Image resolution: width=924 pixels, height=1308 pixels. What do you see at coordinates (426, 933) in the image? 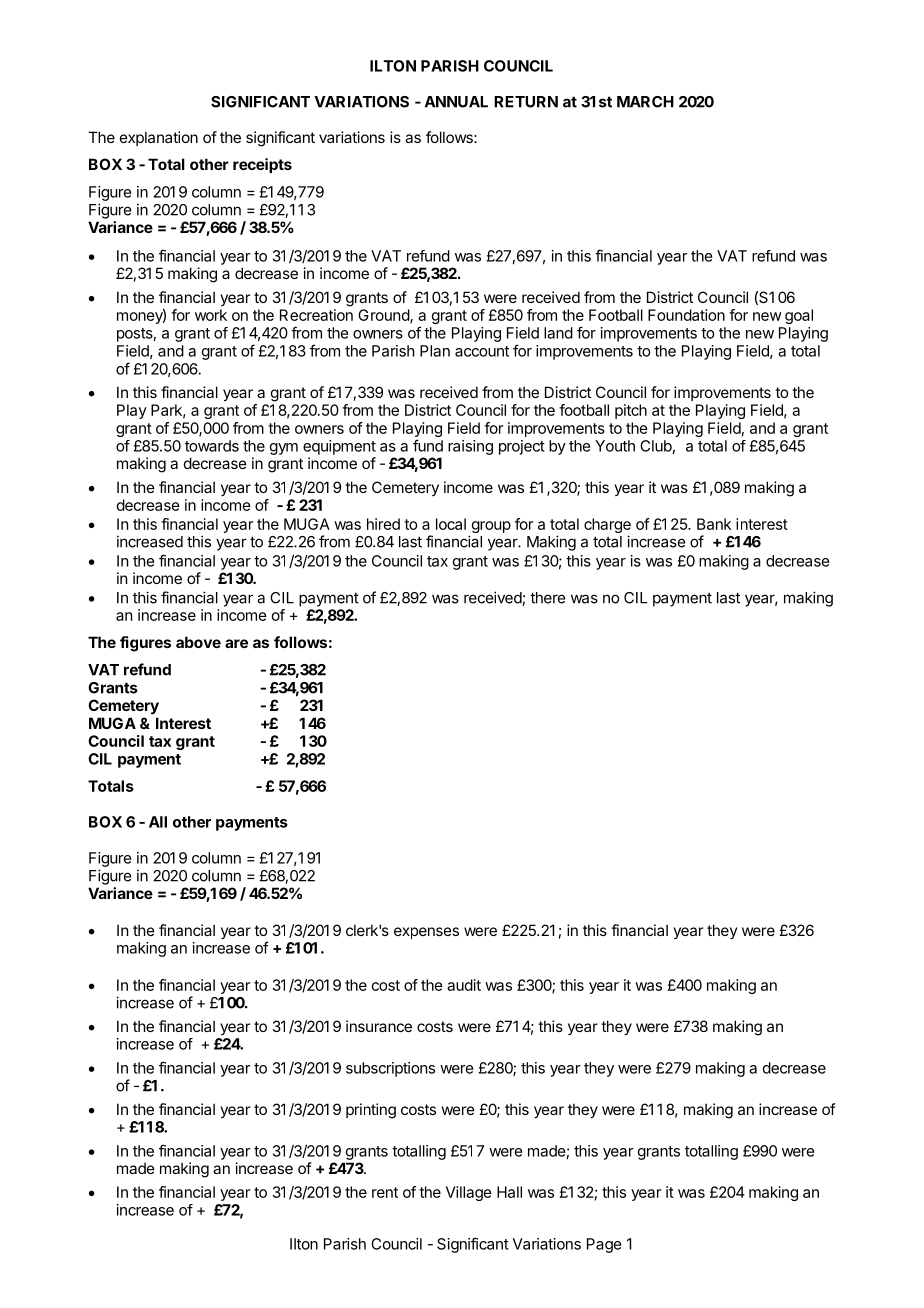
I see `expenses` at bounding box center [426, 933].
